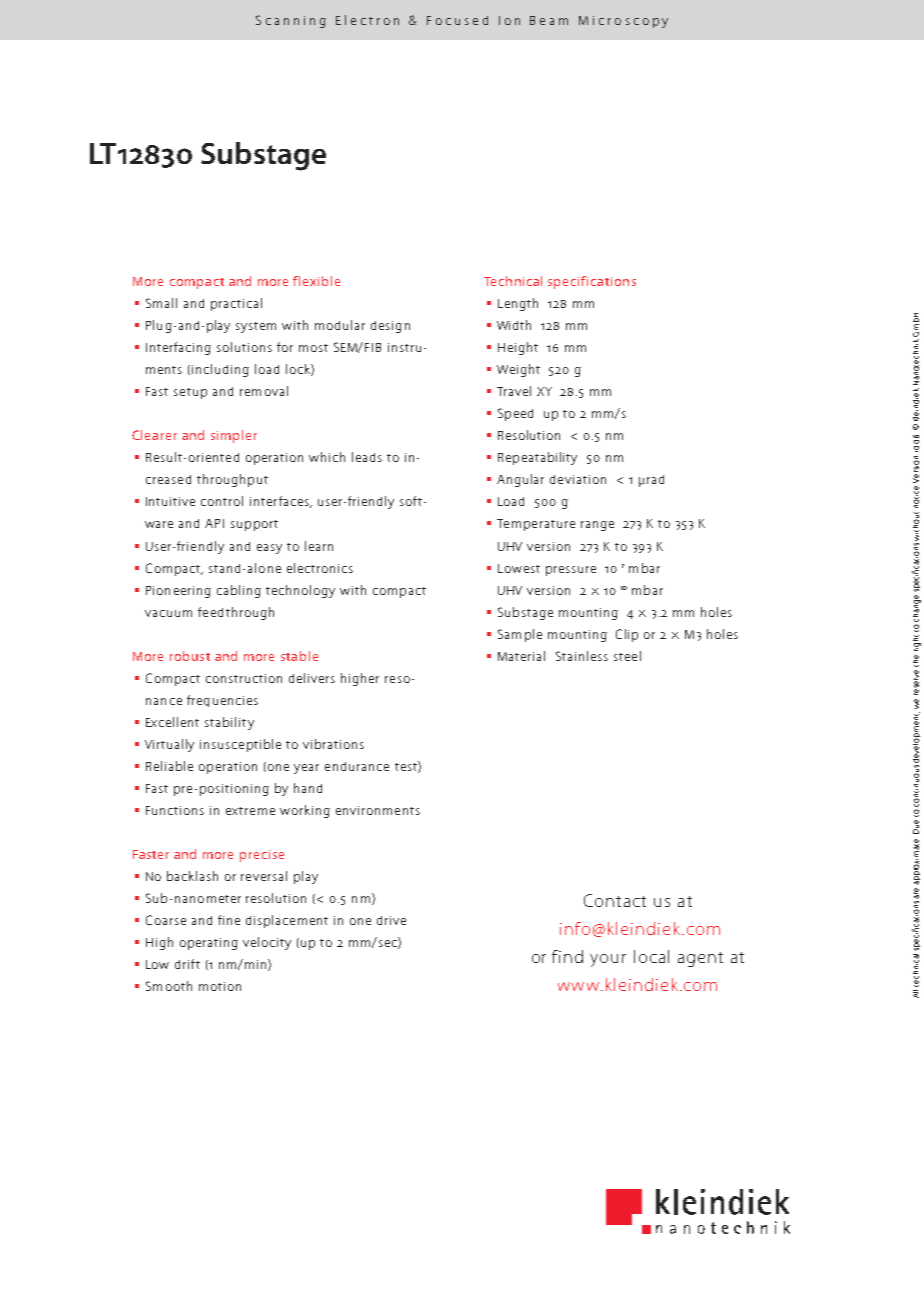 Image resolution: width=924 pixels, height=1308 pixels. Describe the element at coordinates (518, 348) in the screenshot. I see `Height` at that location.
